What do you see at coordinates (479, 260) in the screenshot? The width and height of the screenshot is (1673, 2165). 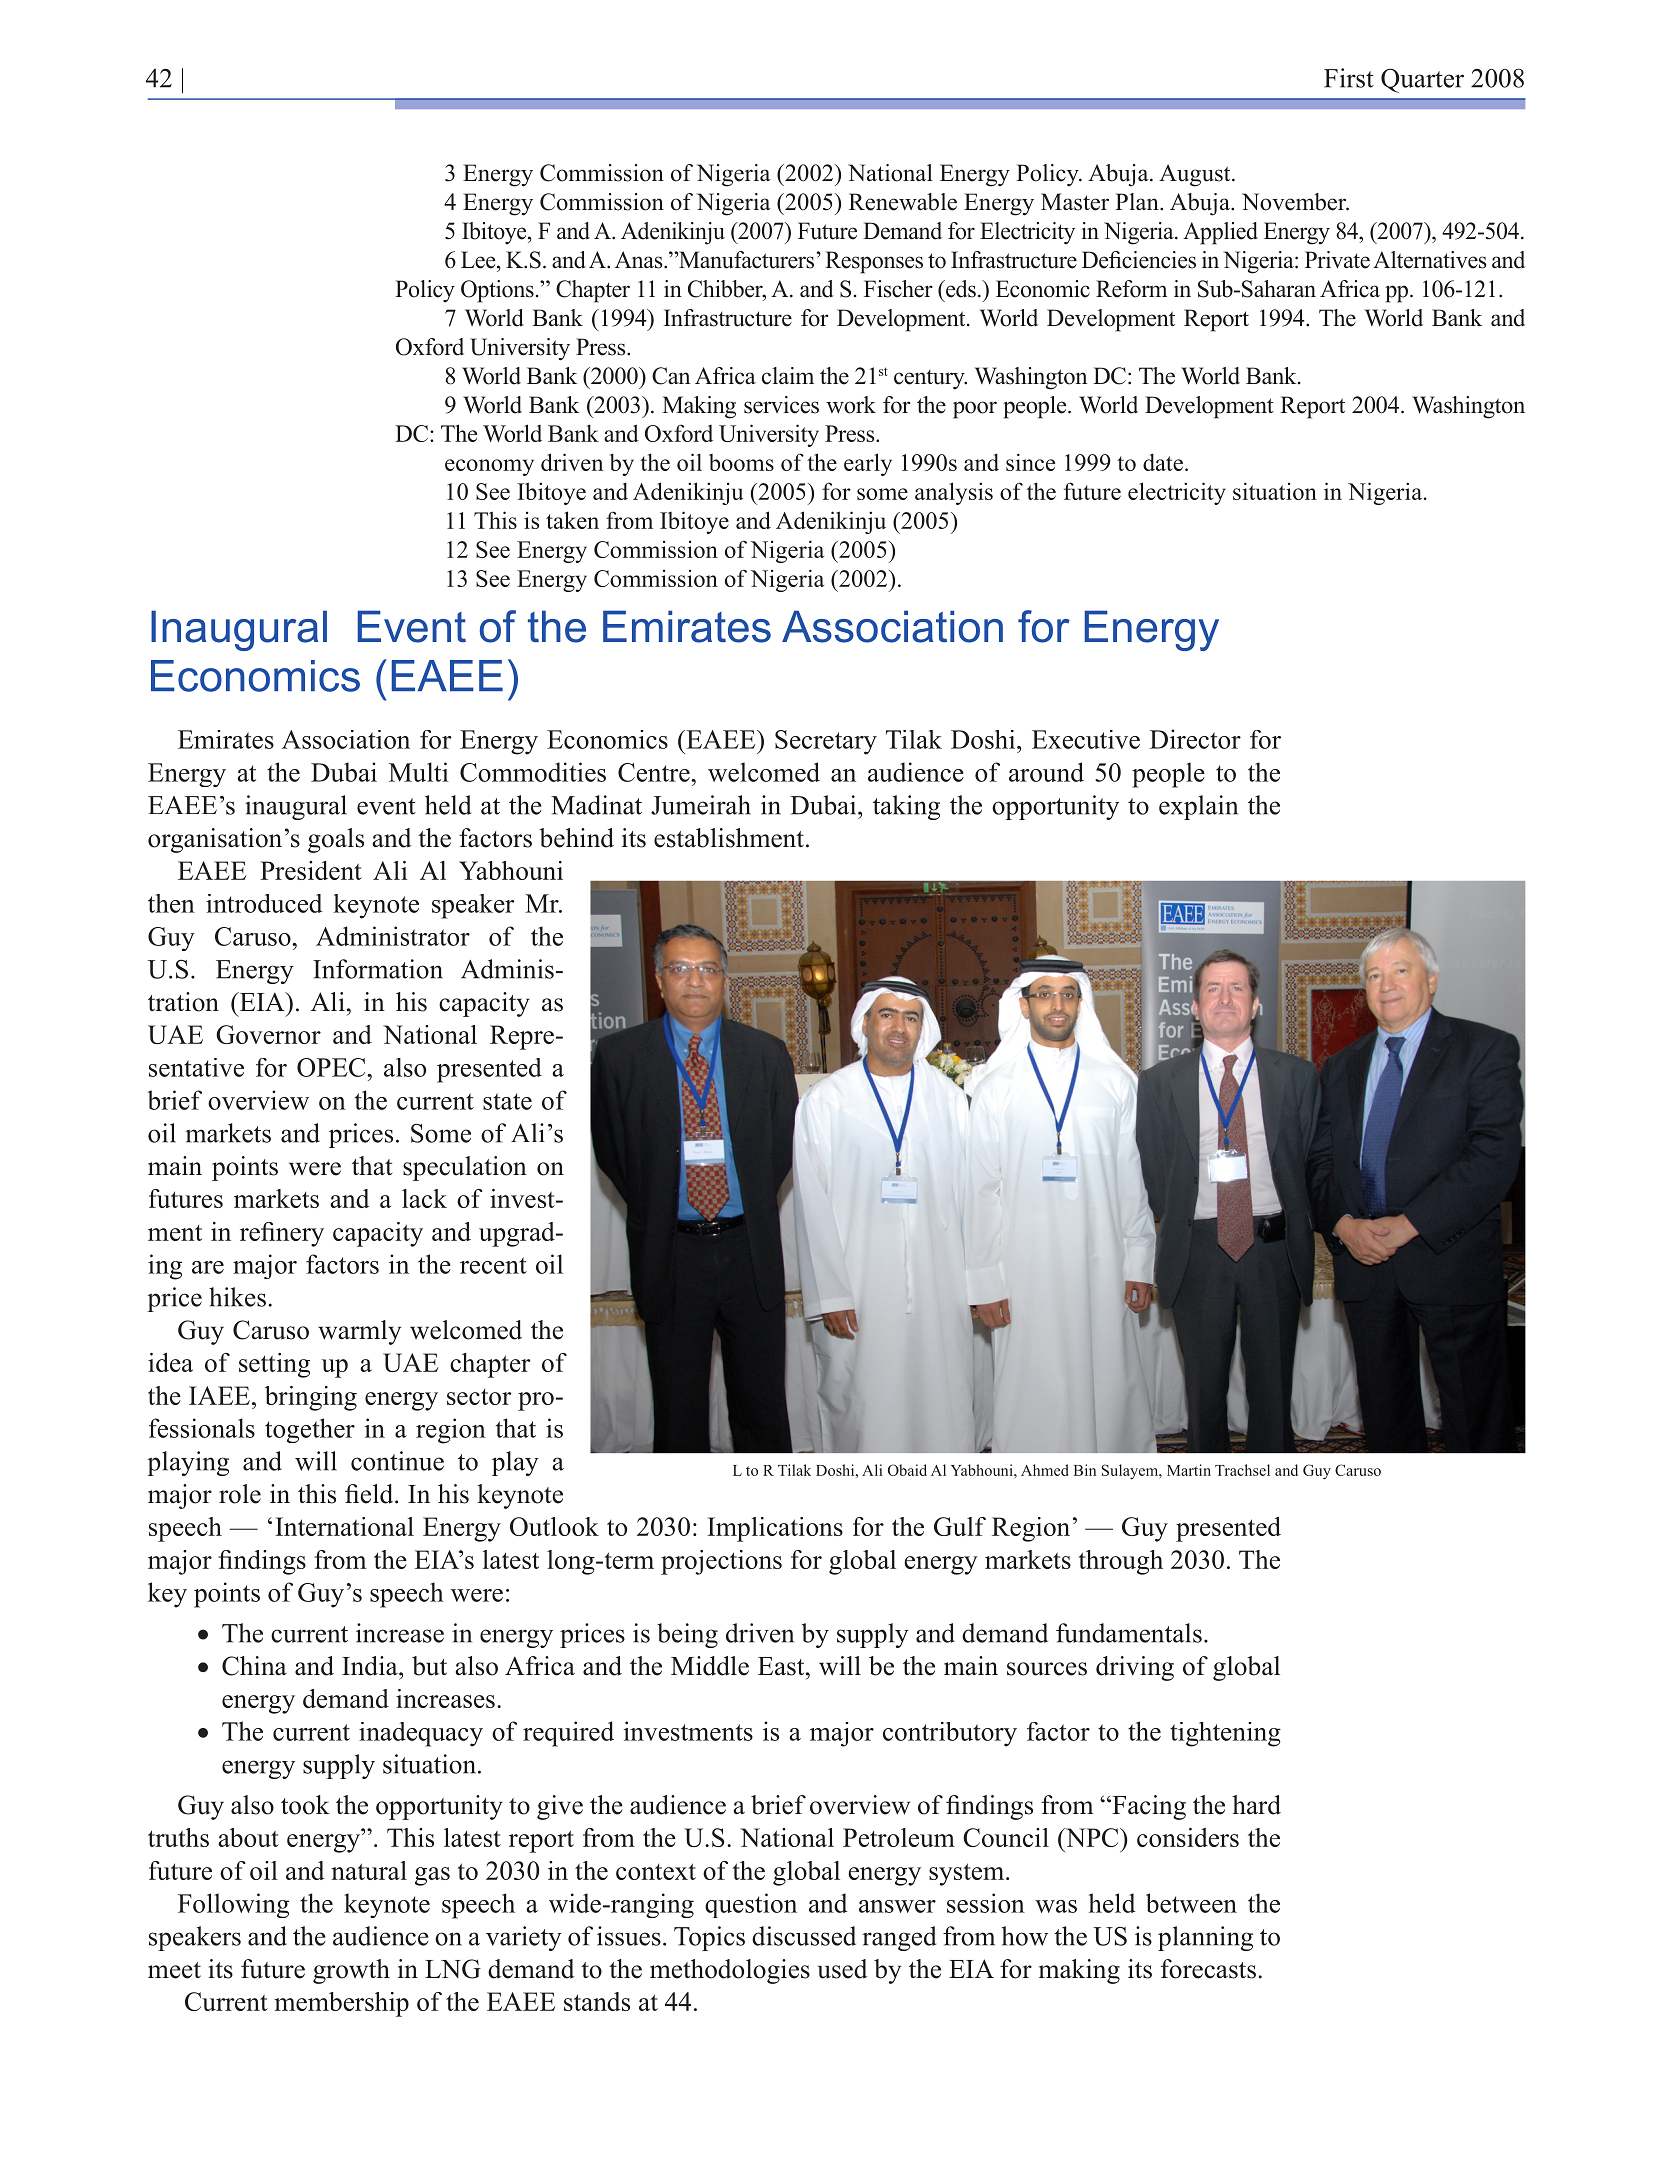 I see `Lee` at bounding box center [479, 260].
